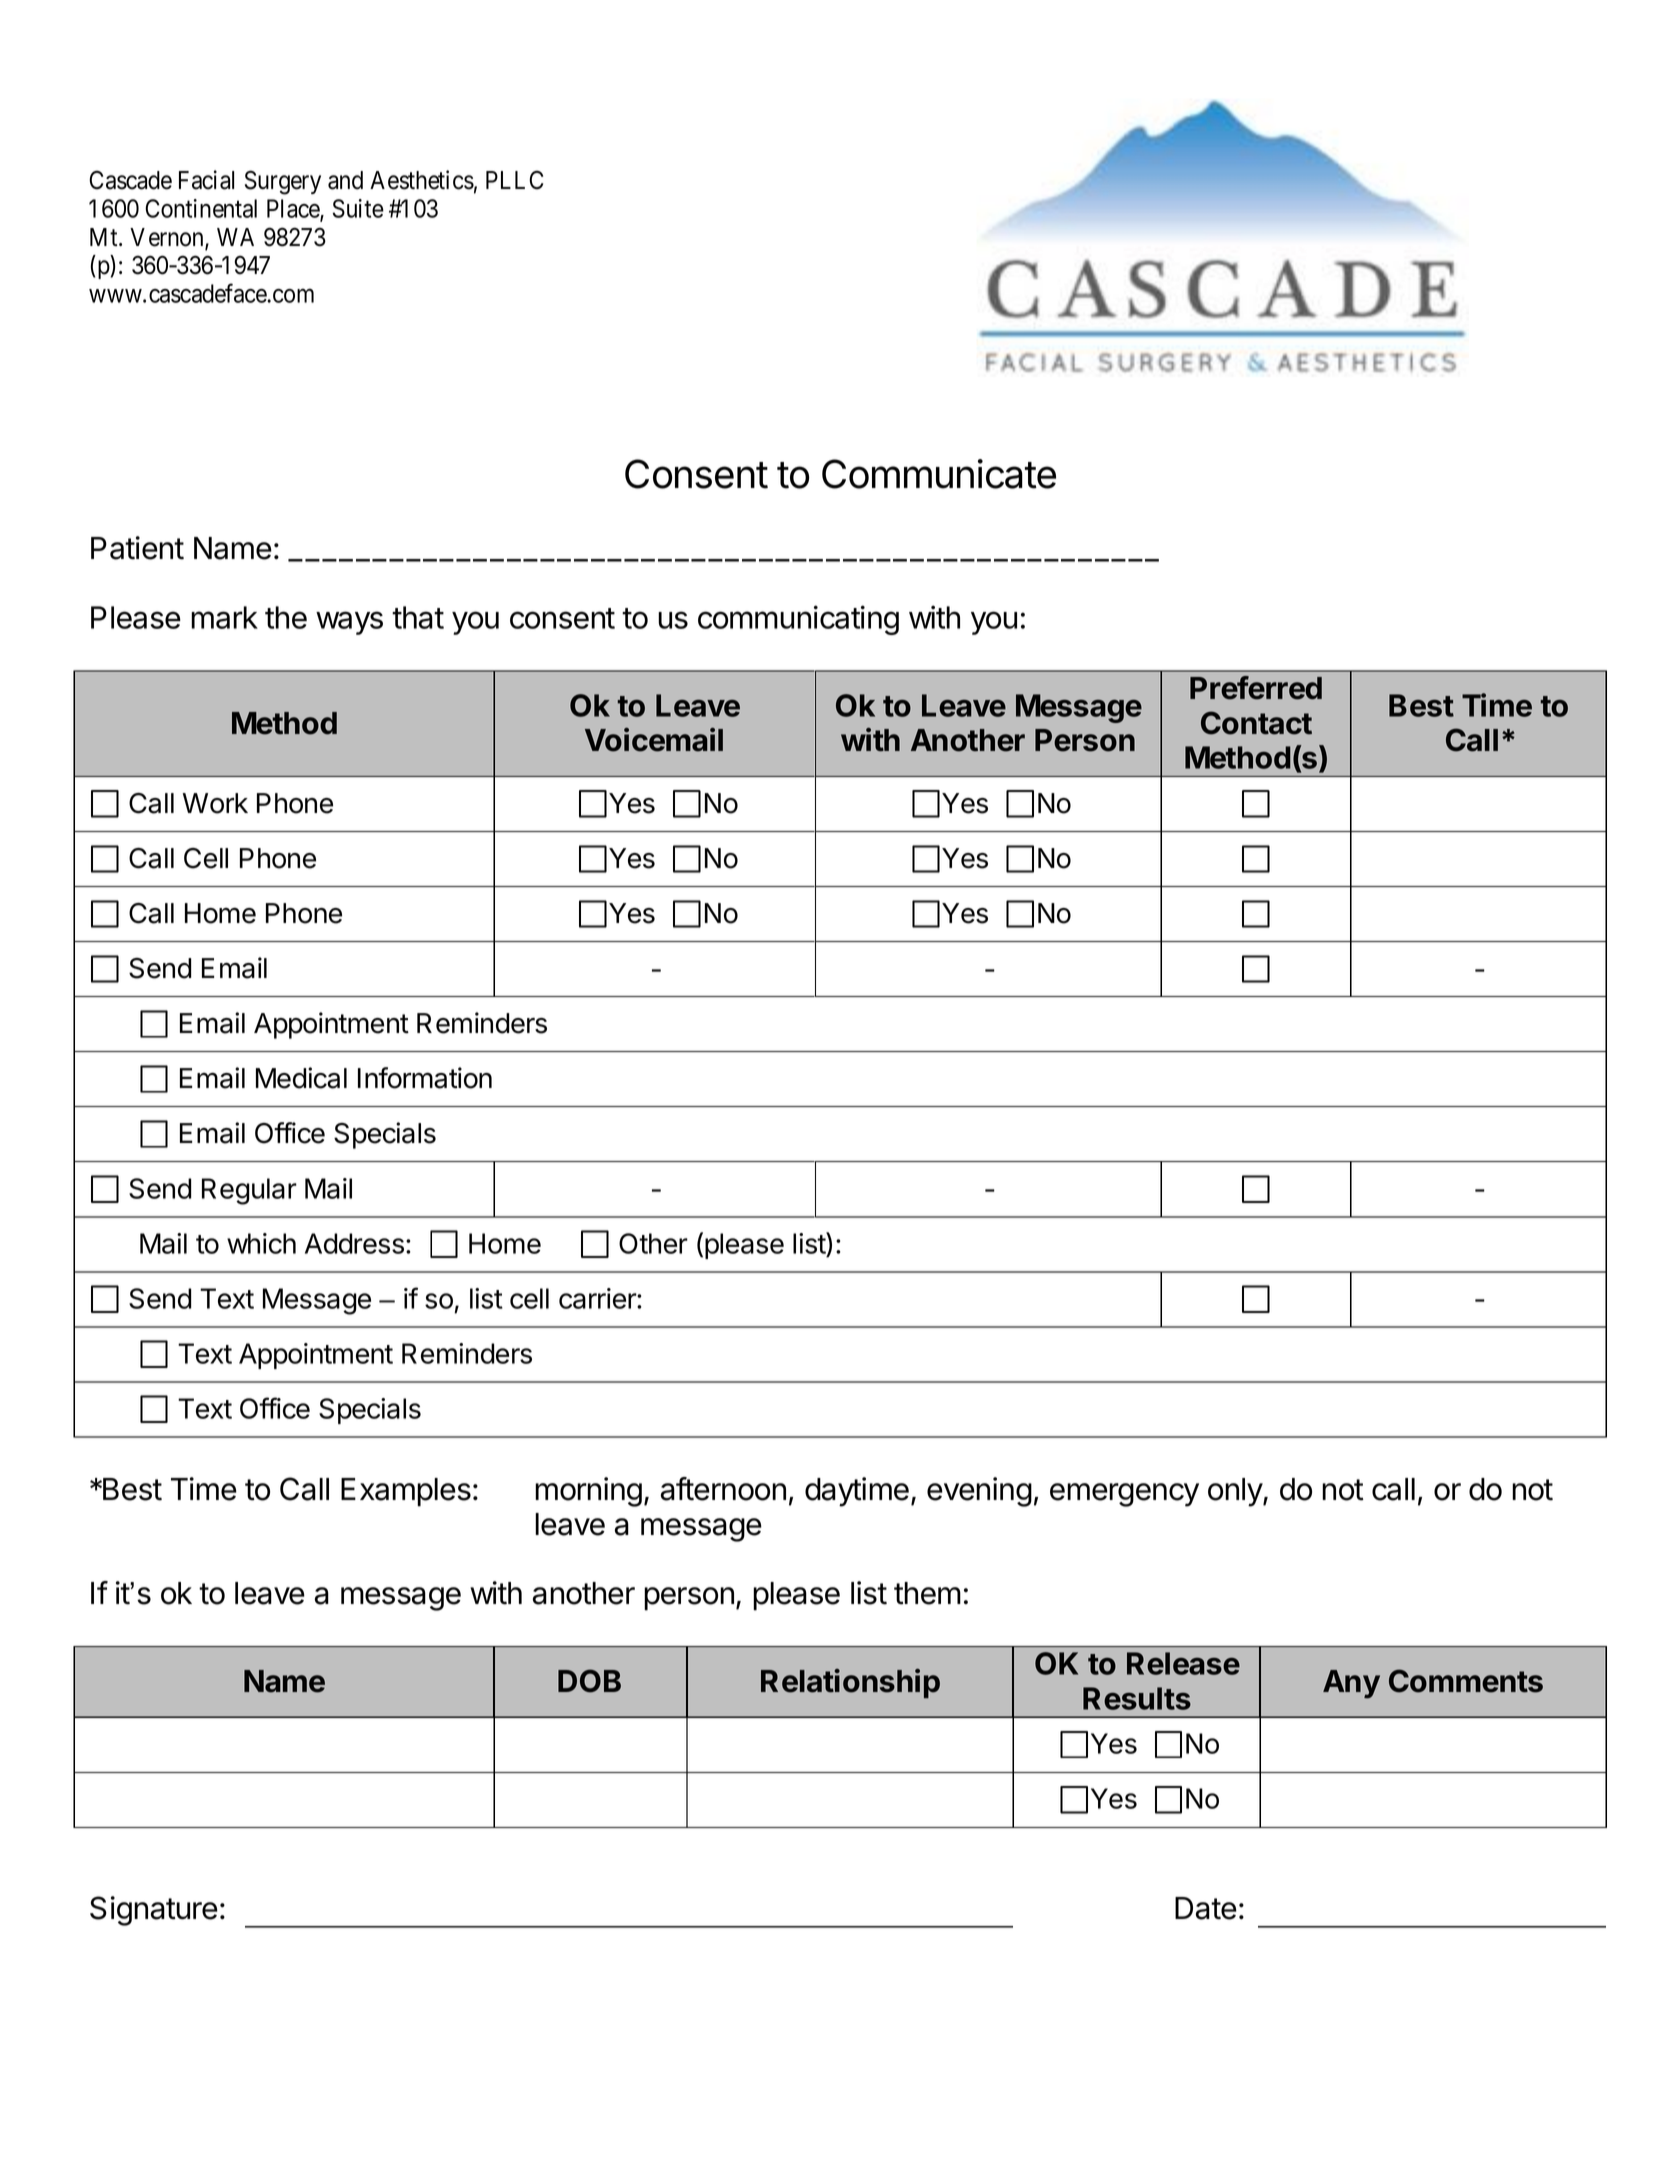 This image has height=2174, width=1680. Describe the element at coordinates (301, 1078) in the image. I see `Medical` at that location.
